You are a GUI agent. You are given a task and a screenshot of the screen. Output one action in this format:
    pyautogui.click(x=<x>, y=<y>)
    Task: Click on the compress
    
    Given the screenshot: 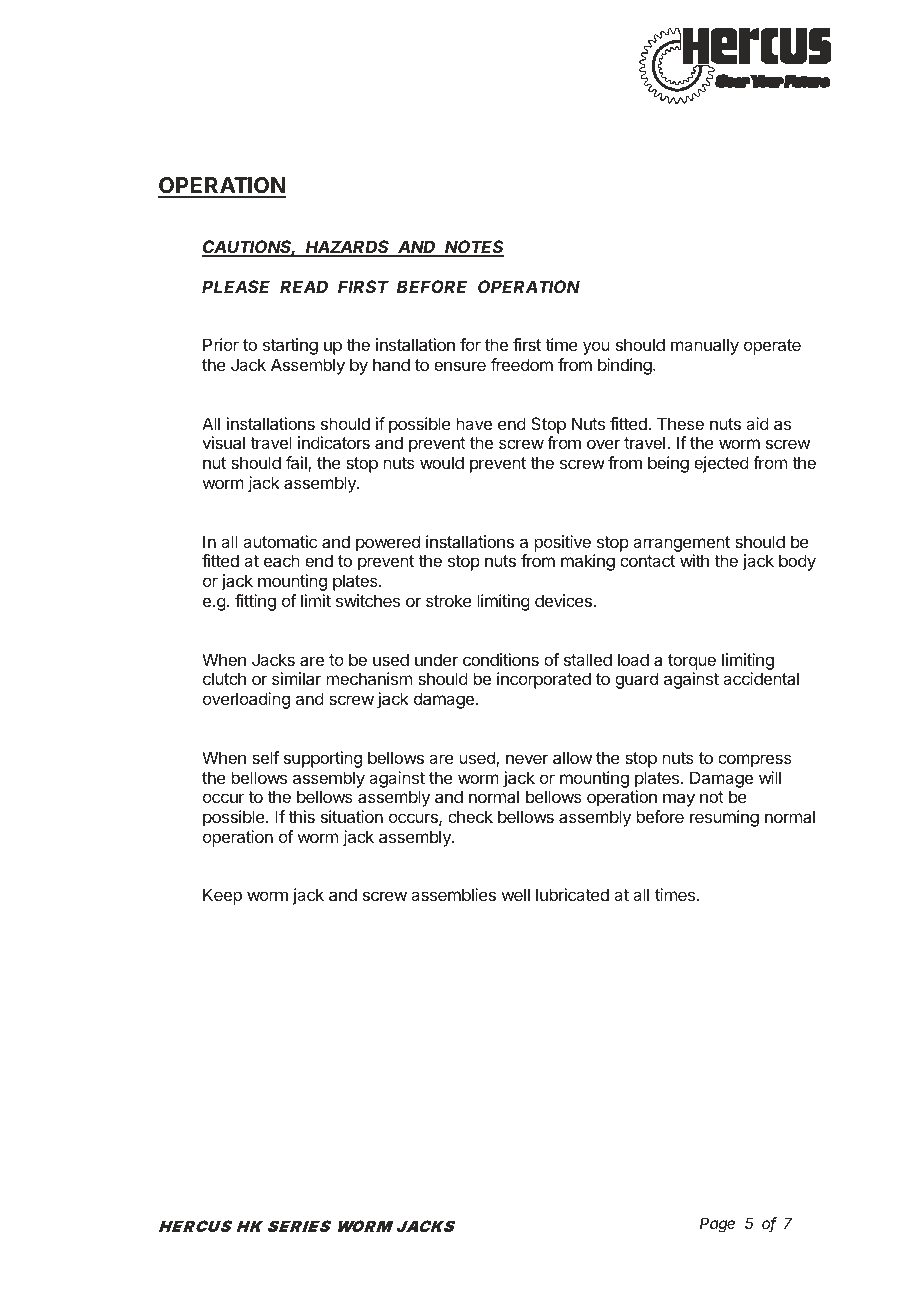 What is the action you would take?
    pyautogui.click(x=755, y=761)
